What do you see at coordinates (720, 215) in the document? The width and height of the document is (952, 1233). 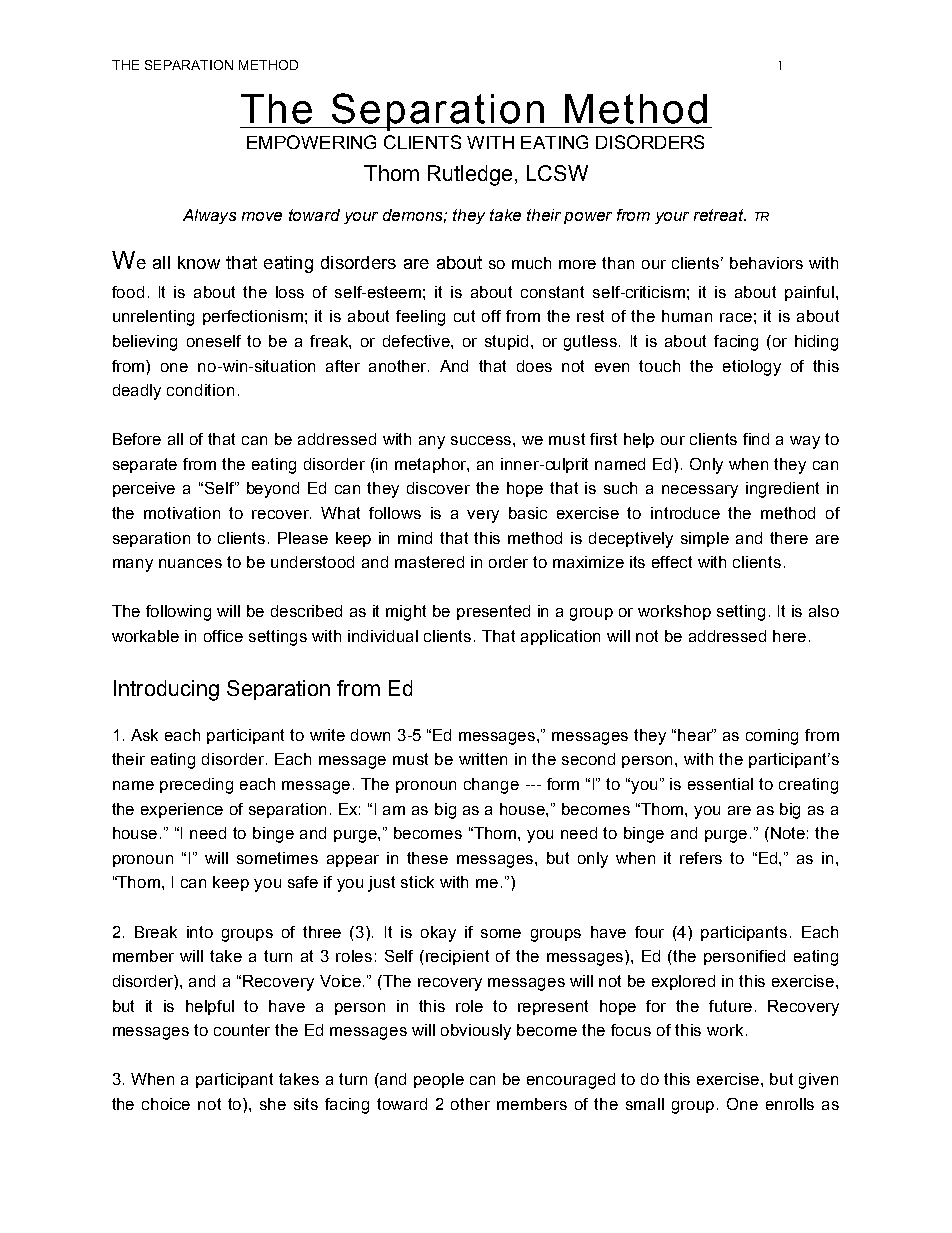 I see `retreat` at bounding box center [720, 215].
